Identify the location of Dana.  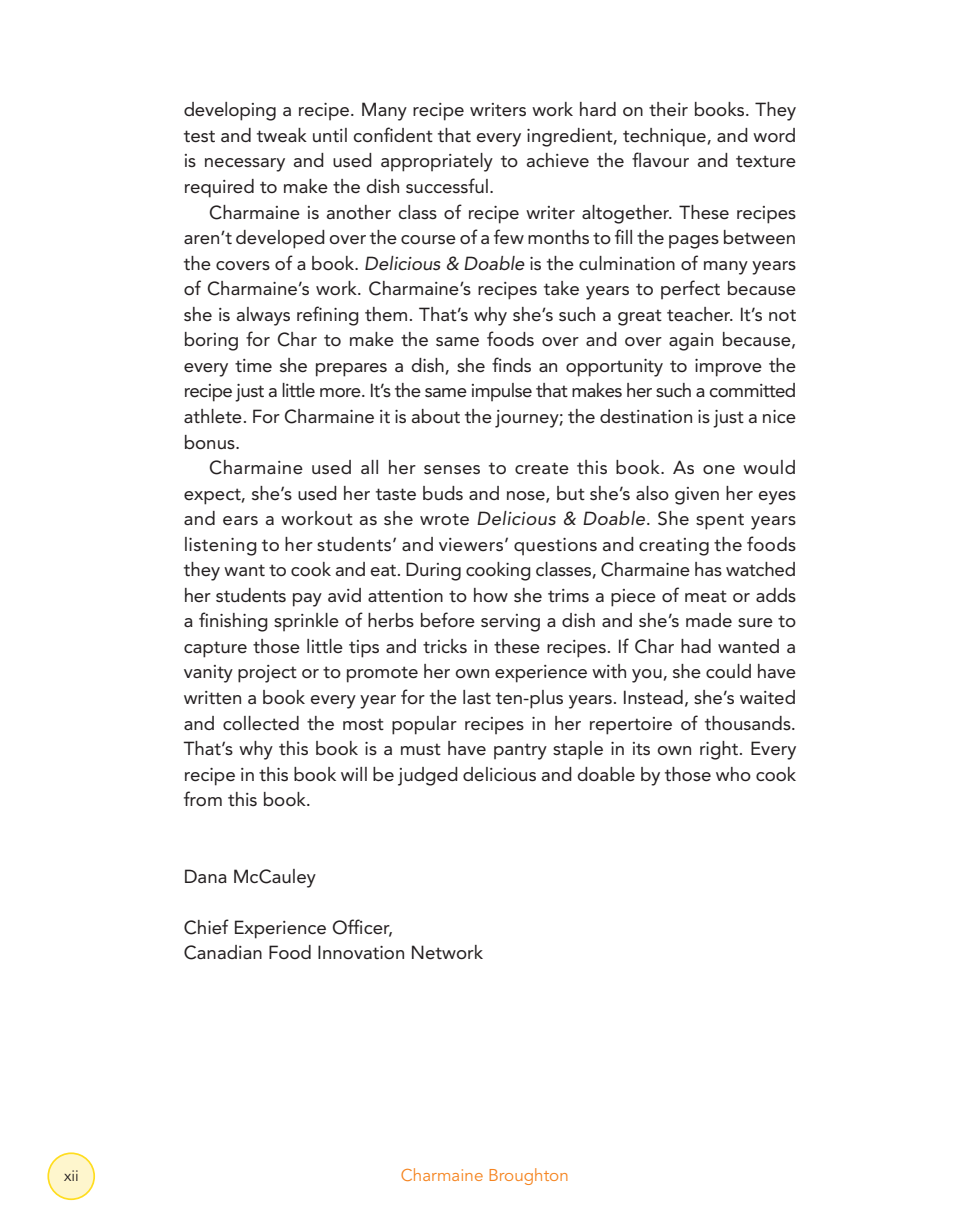
(206, 876).
